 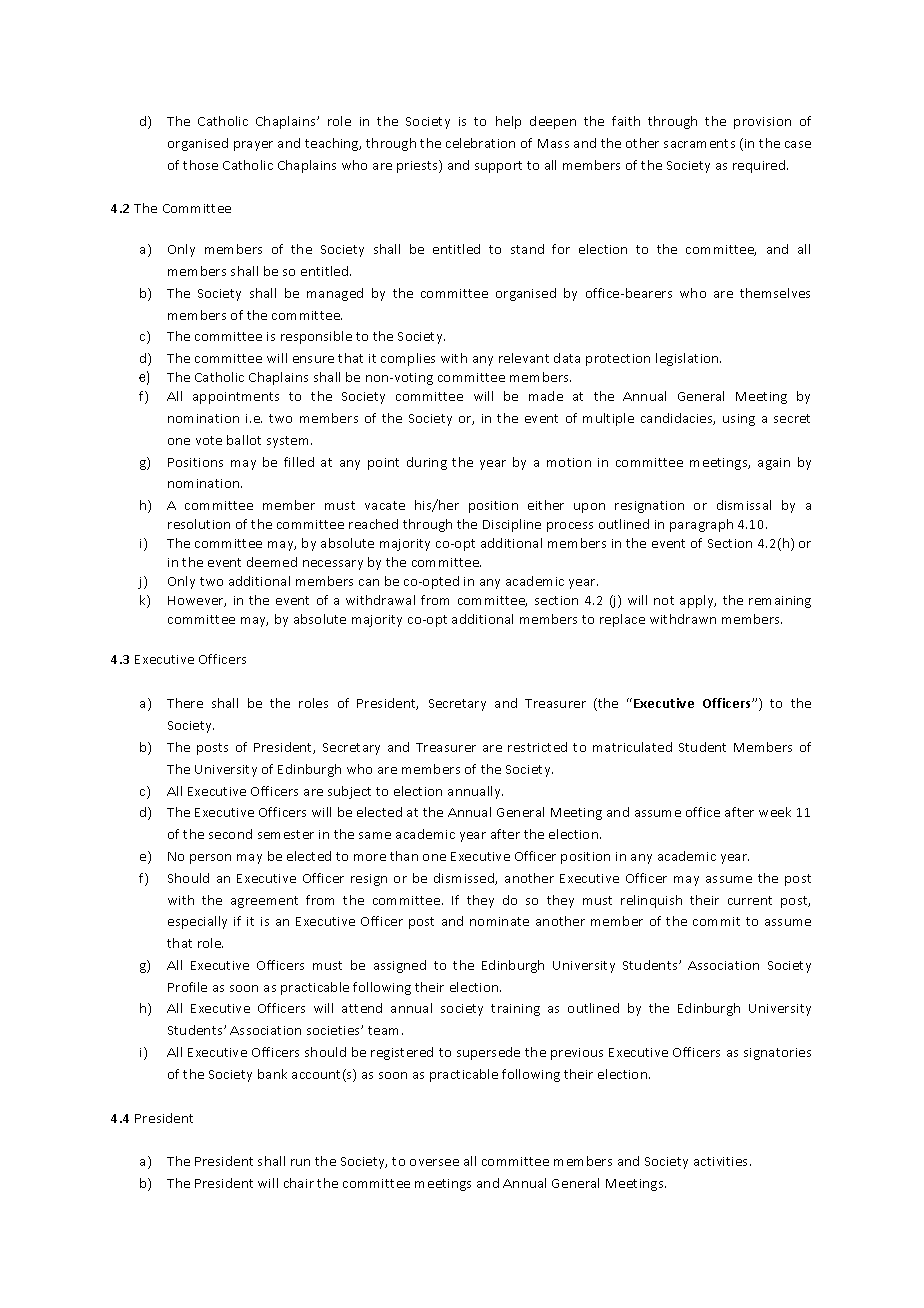 What do you see at coordinates (300, 1162) in the document?
I see `run` at bounding box center [300, 1162].
